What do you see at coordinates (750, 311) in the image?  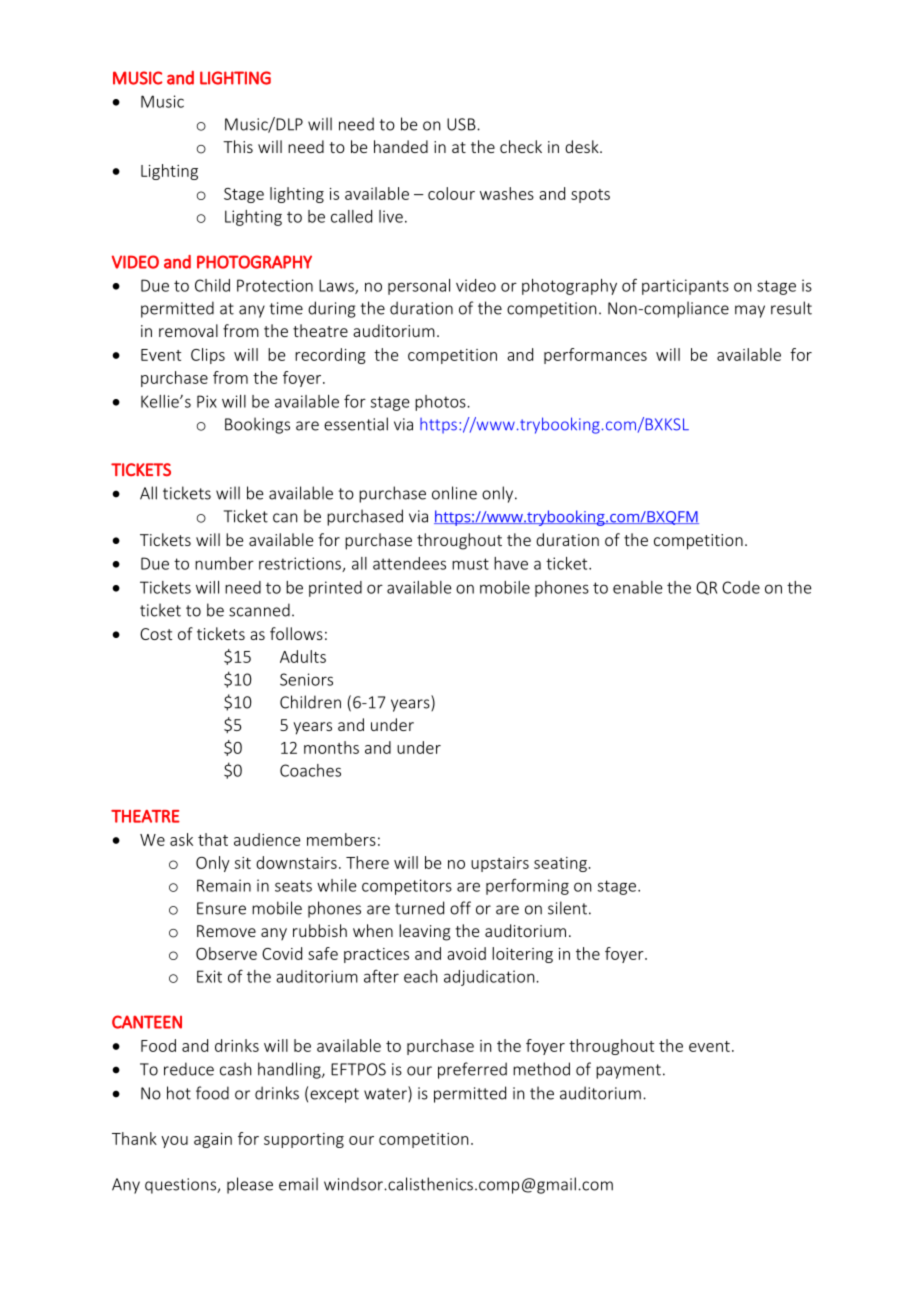 I see `may` at bounding box center [750, 311].
